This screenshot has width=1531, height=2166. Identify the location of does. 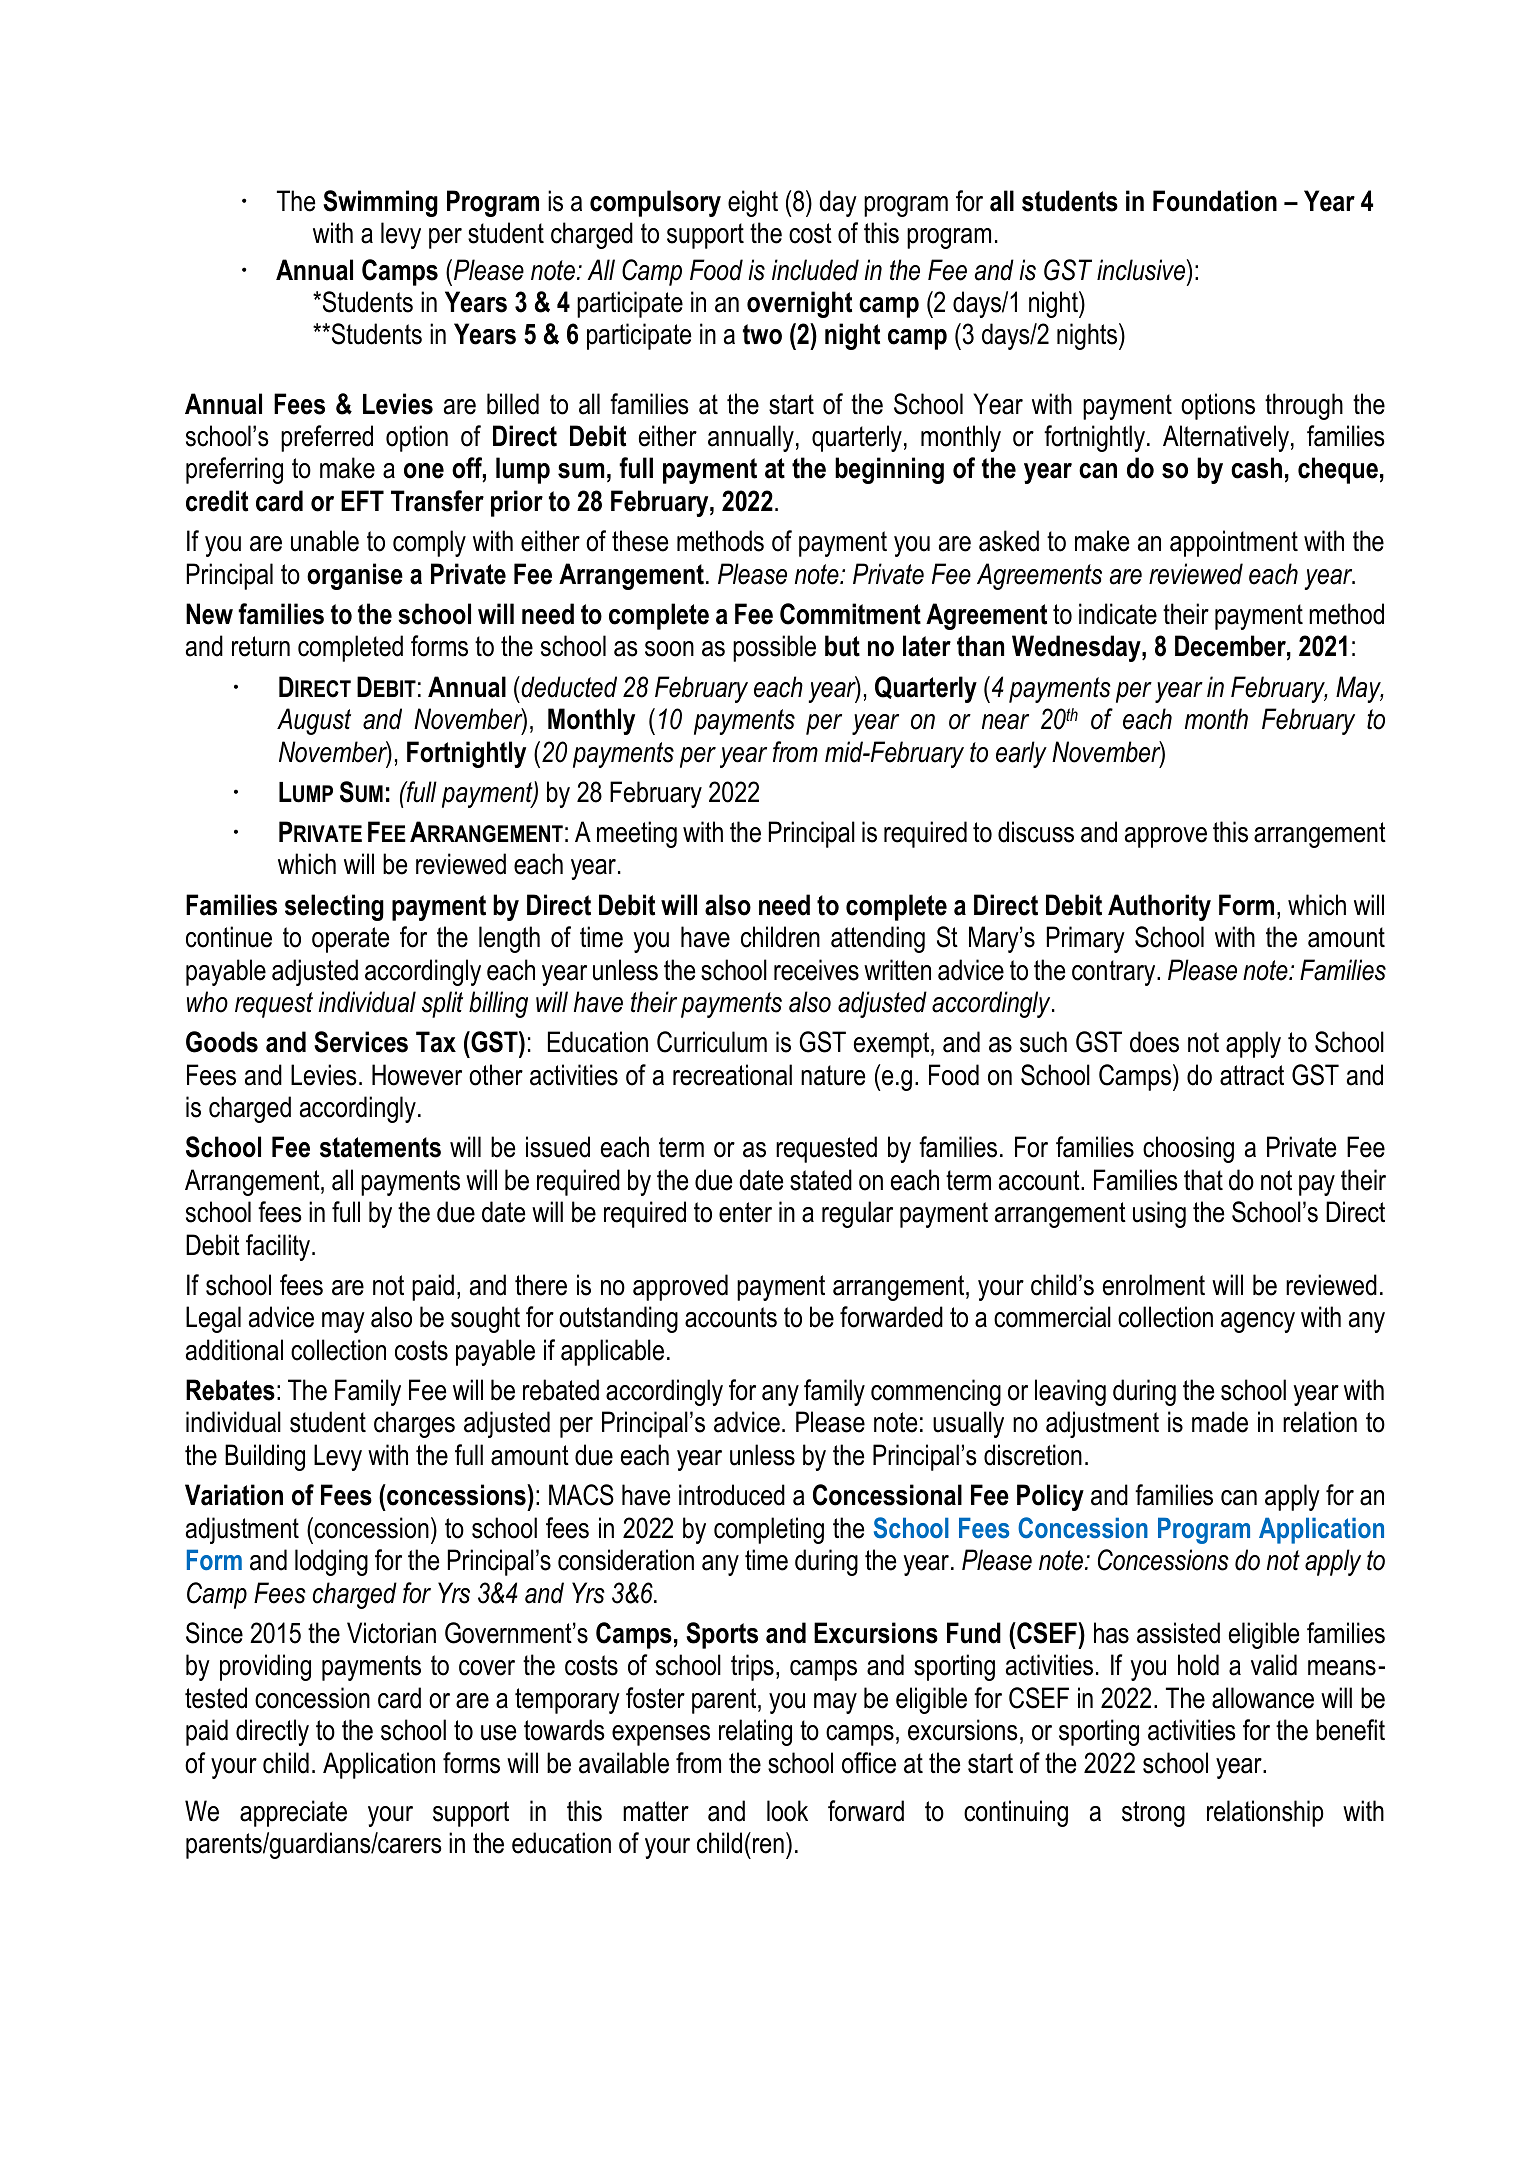
(1154, 1042).
